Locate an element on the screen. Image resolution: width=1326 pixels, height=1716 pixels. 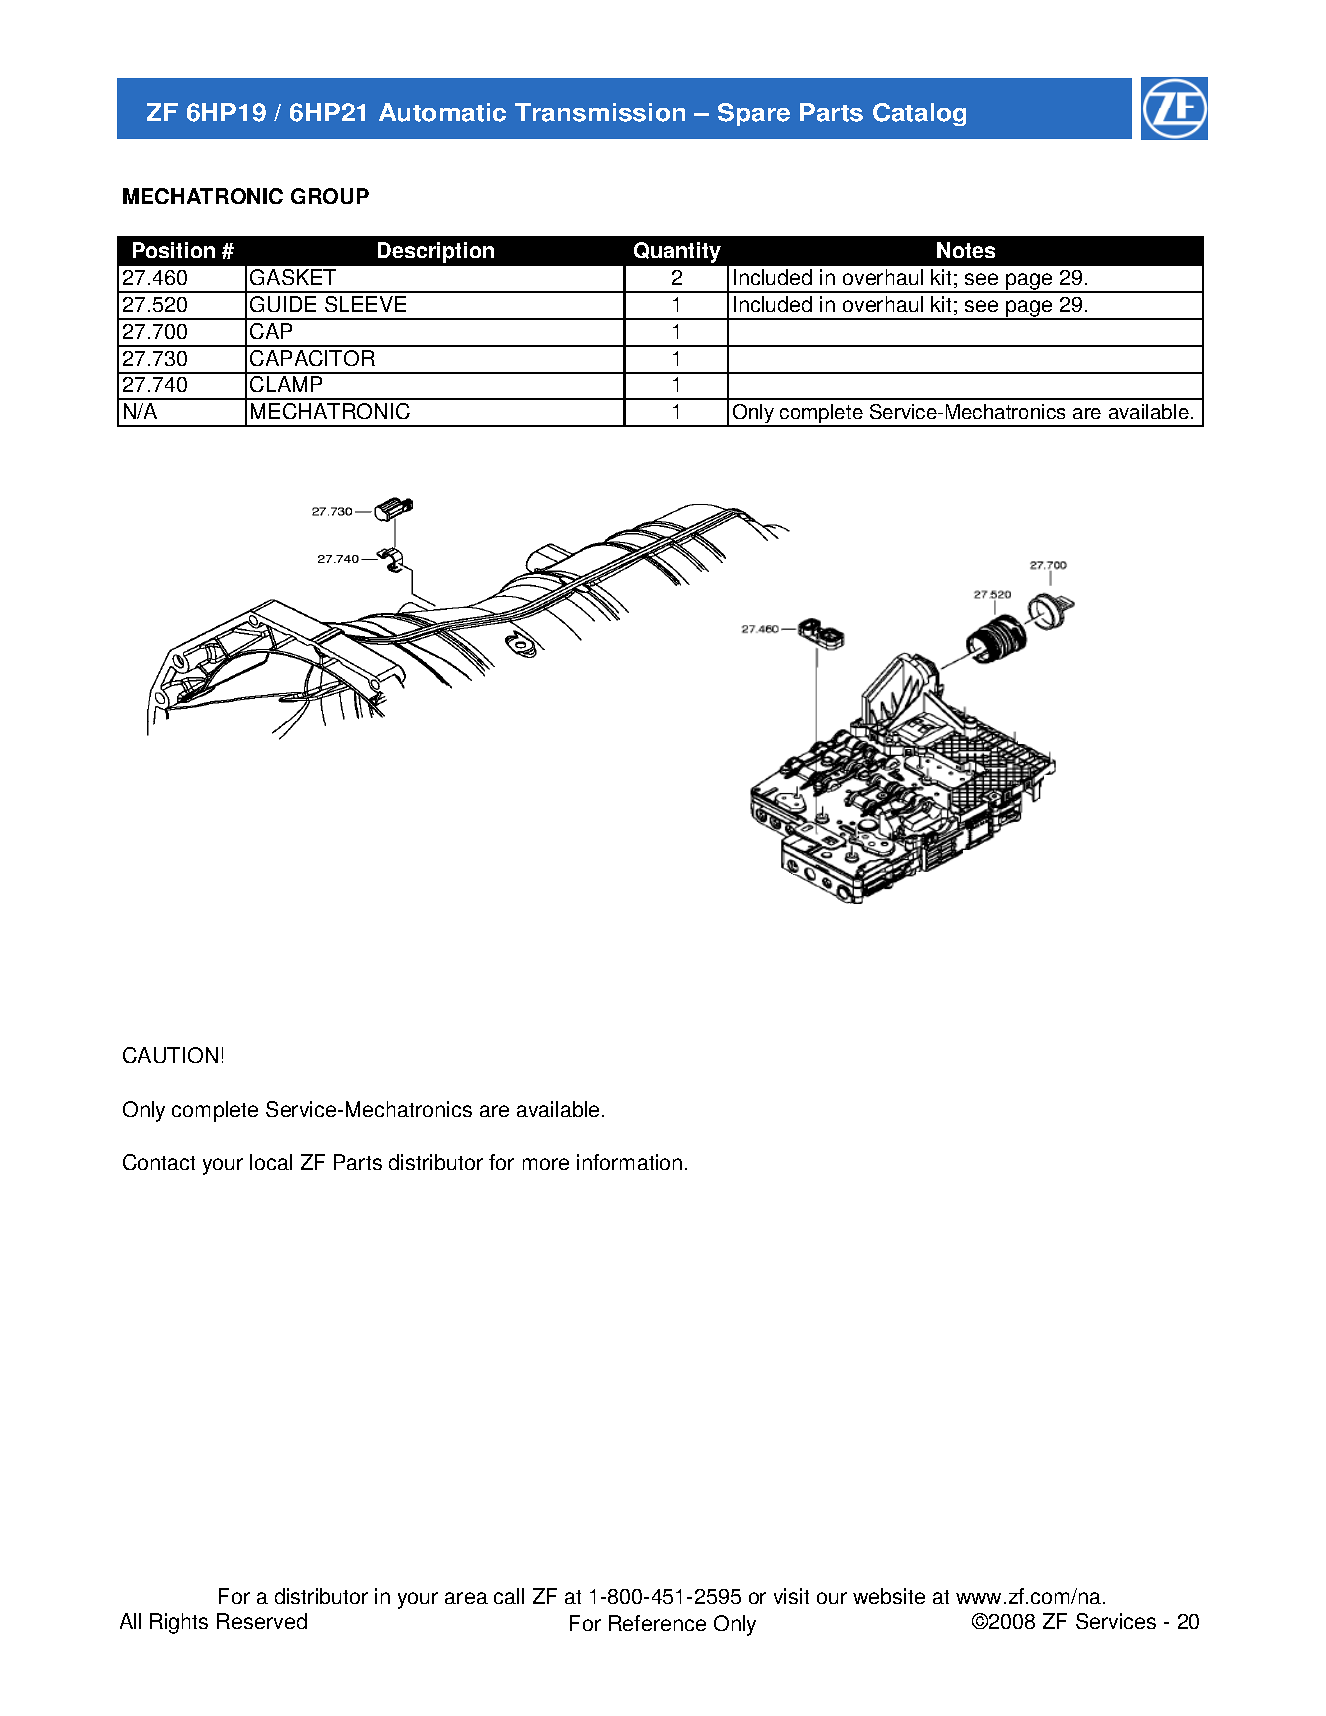
Reserved is located at coordinates (262, 1621).
